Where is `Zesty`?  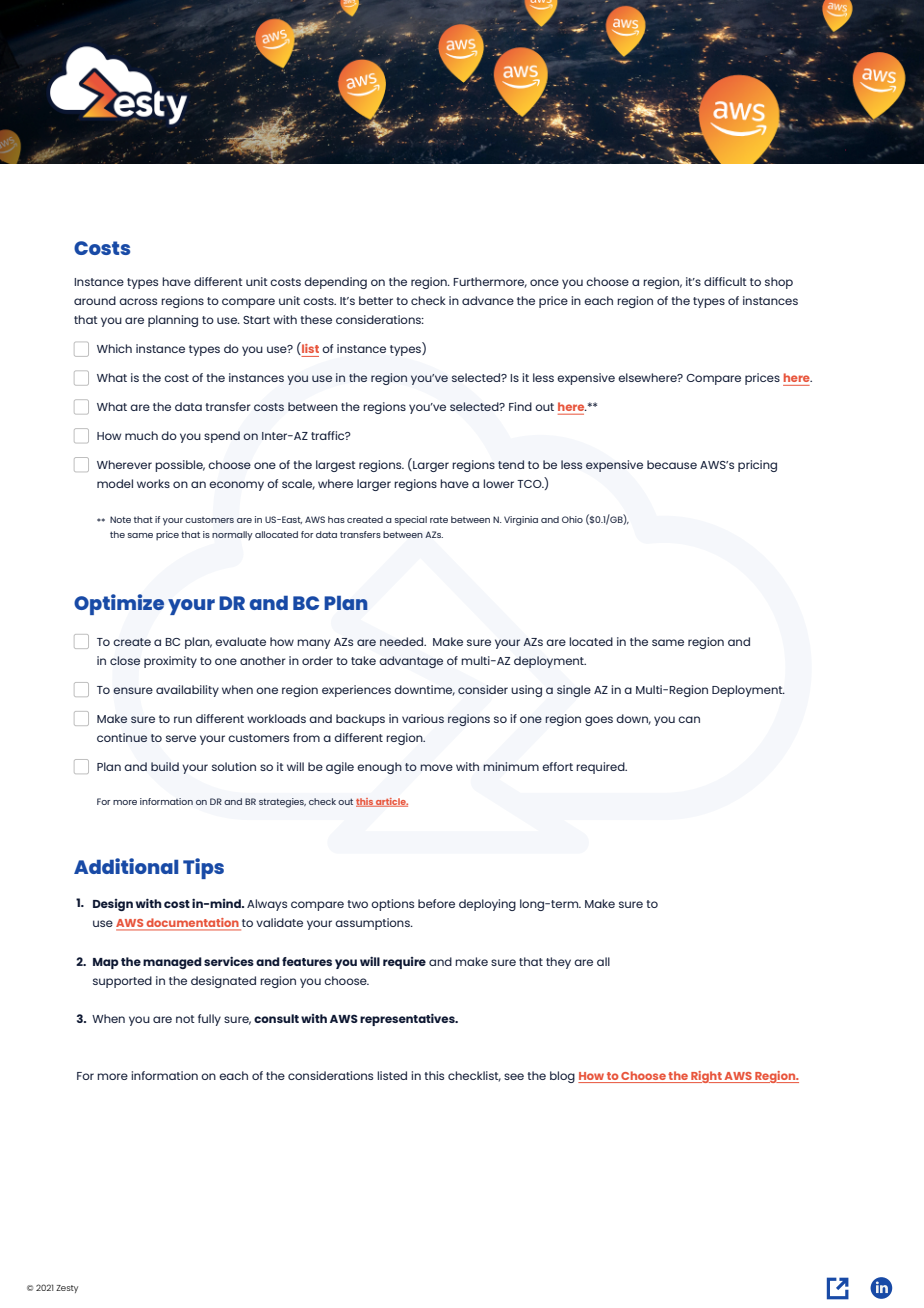 Zesty is located at coordinates (67, 1289).
